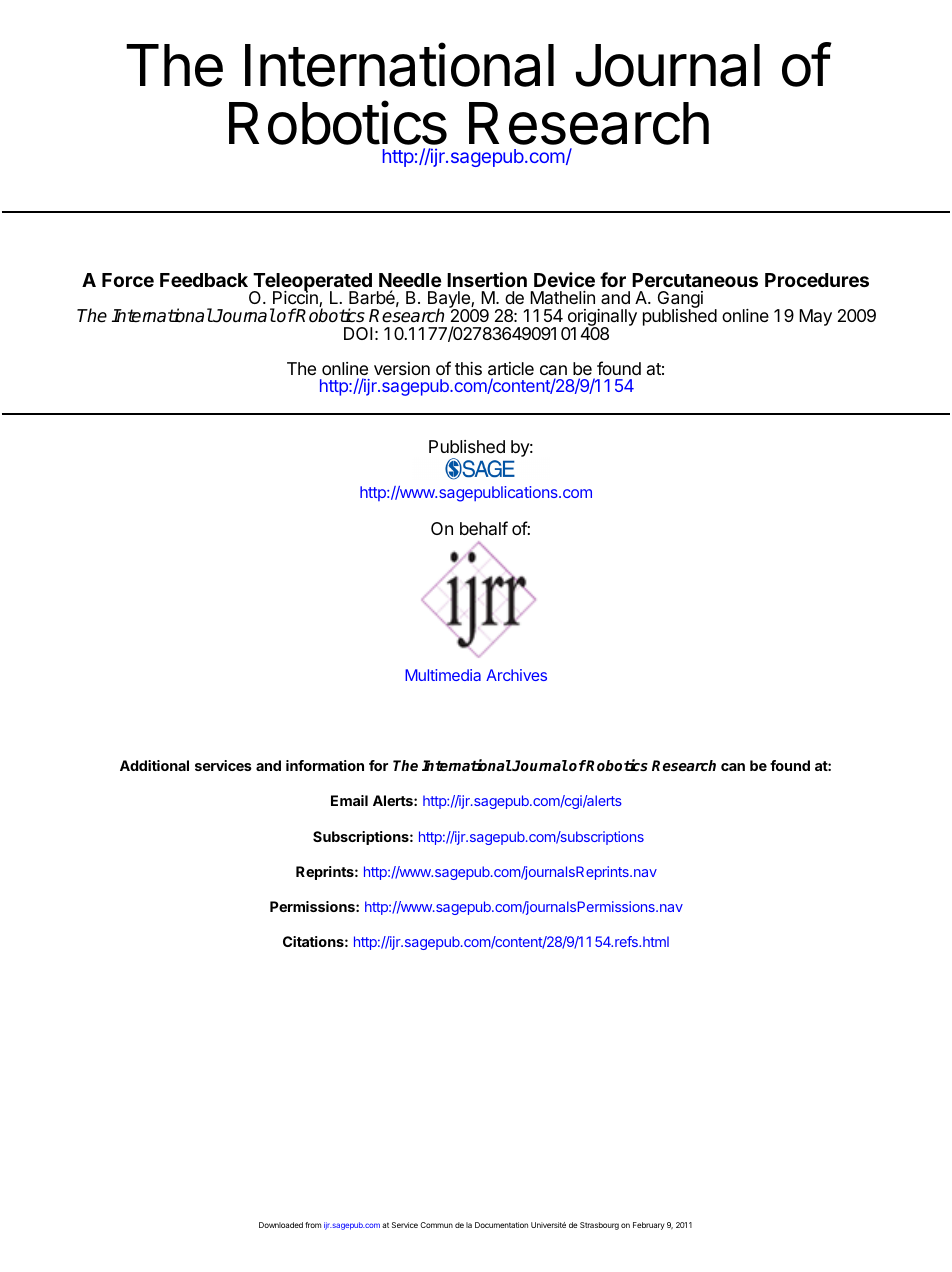 The image size is (952, 1272). Describe the element at coordinates (516, 675) in the page. I see `Archives` at that location.
